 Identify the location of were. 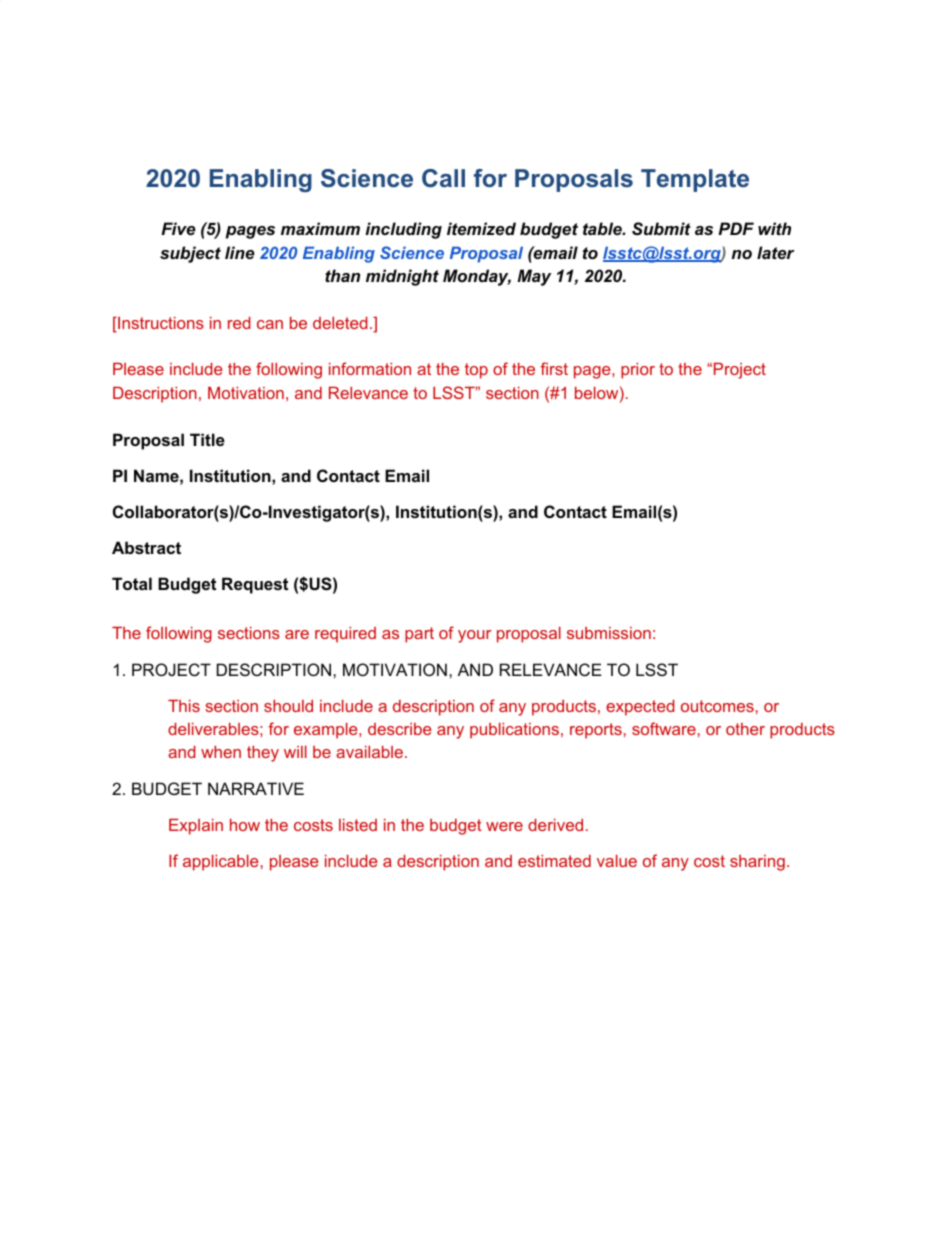
(504, 826).
